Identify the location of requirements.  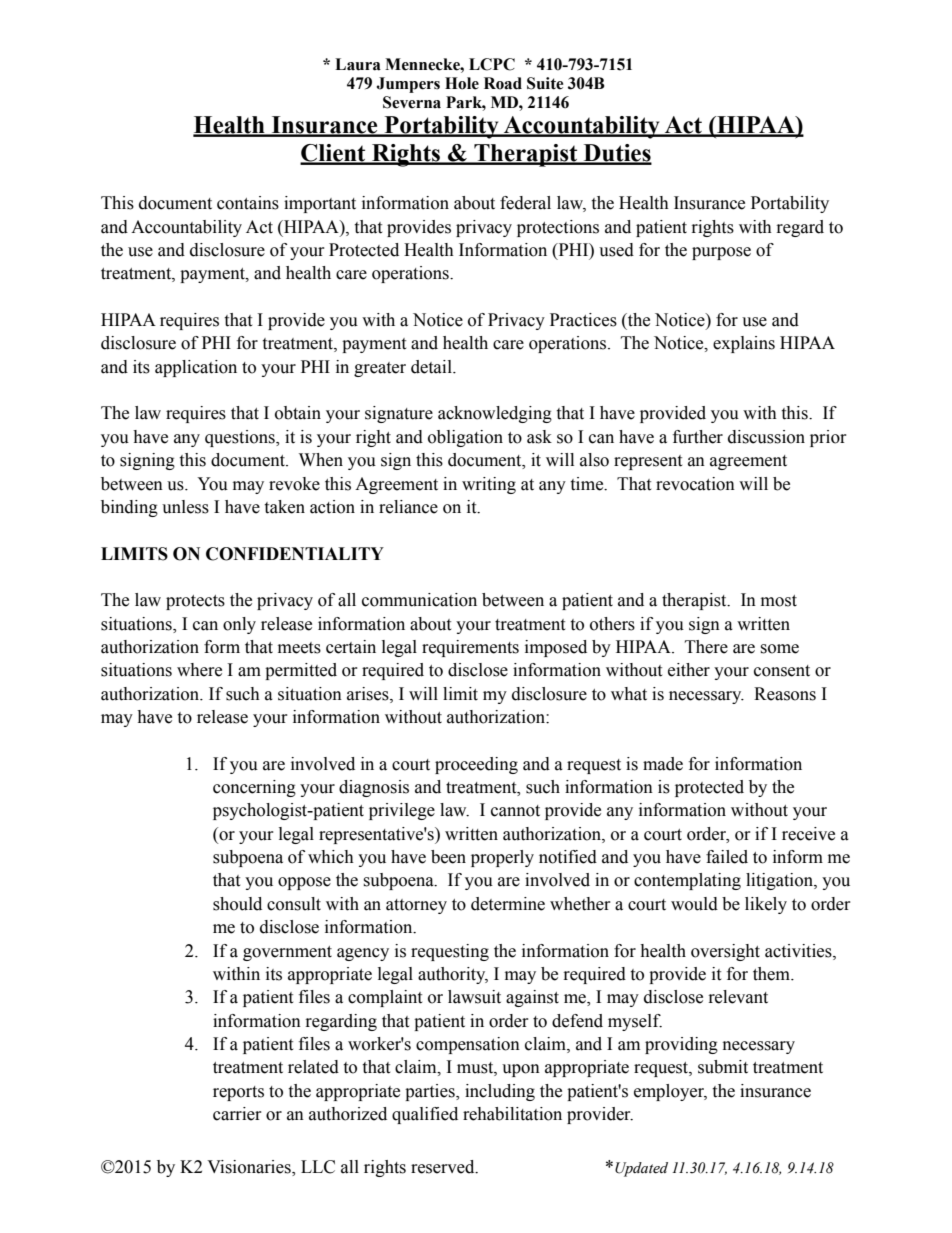
(470, 648).
